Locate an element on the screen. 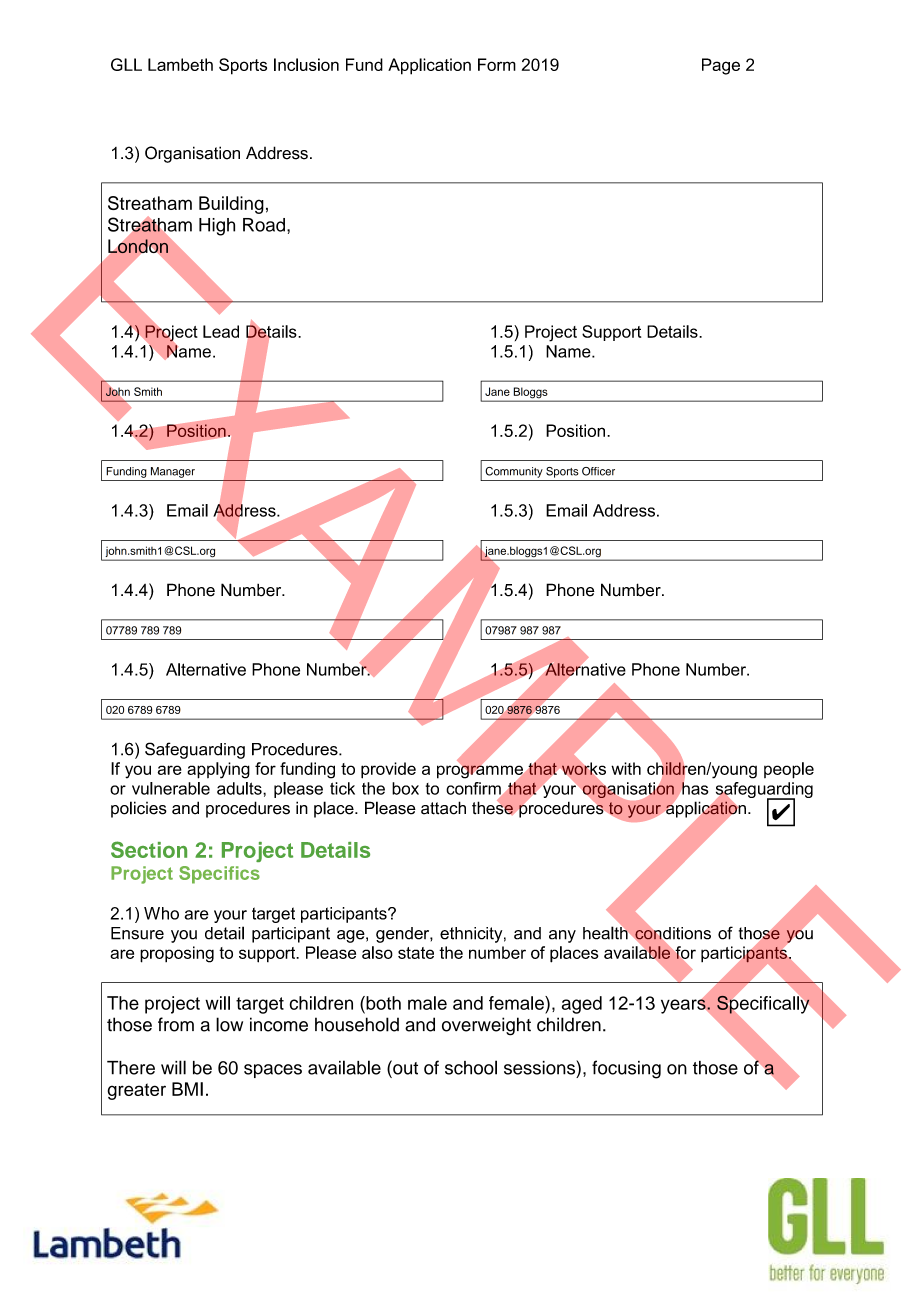 This screenshot has width=924, height=1308. Page is located at coordinates (721, 66).
